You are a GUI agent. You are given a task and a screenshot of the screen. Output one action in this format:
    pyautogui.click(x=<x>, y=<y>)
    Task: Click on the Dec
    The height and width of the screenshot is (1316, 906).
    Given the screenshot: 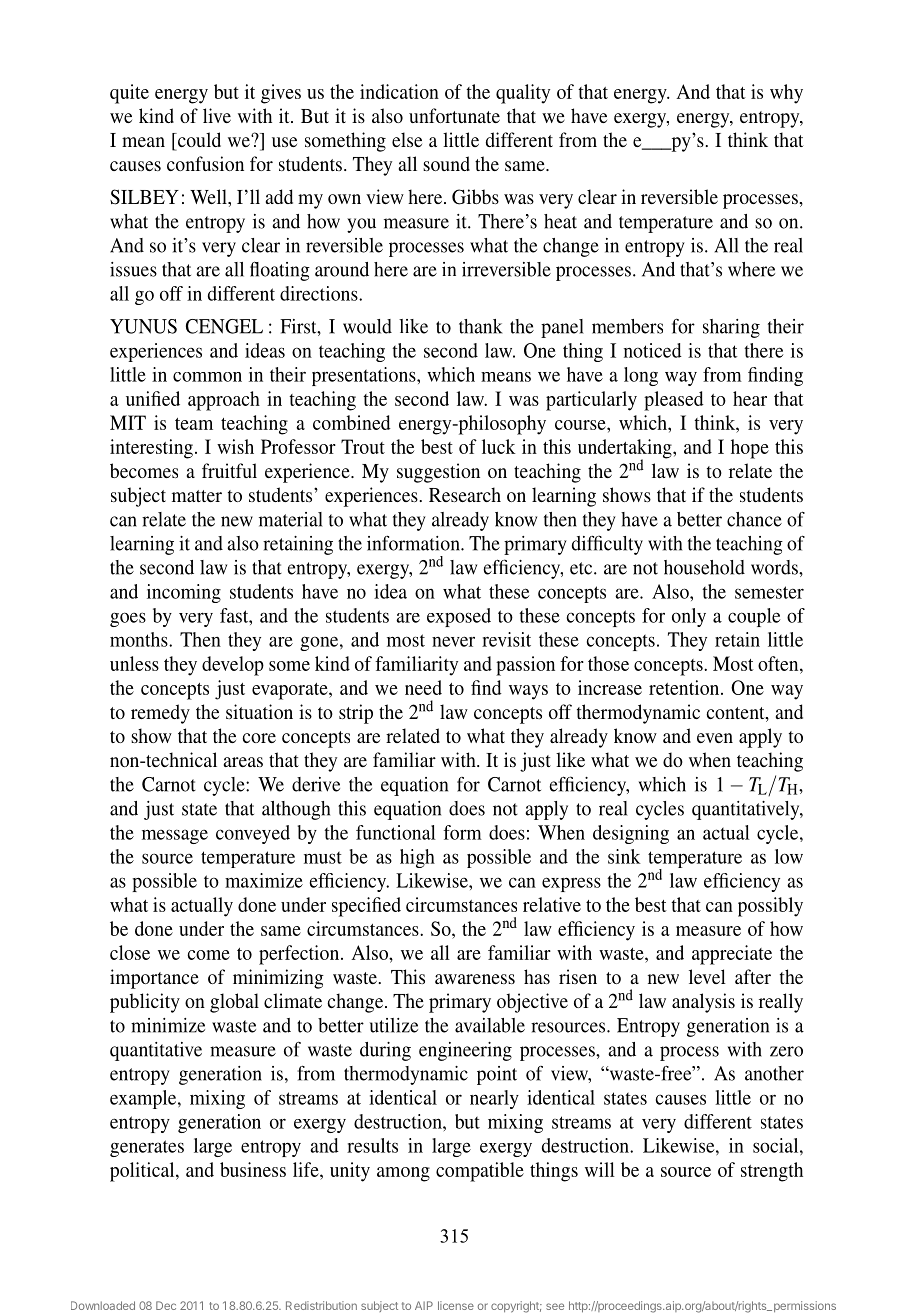 What is the action you would take?
    pyautogui.click(x=166, y=1305)
